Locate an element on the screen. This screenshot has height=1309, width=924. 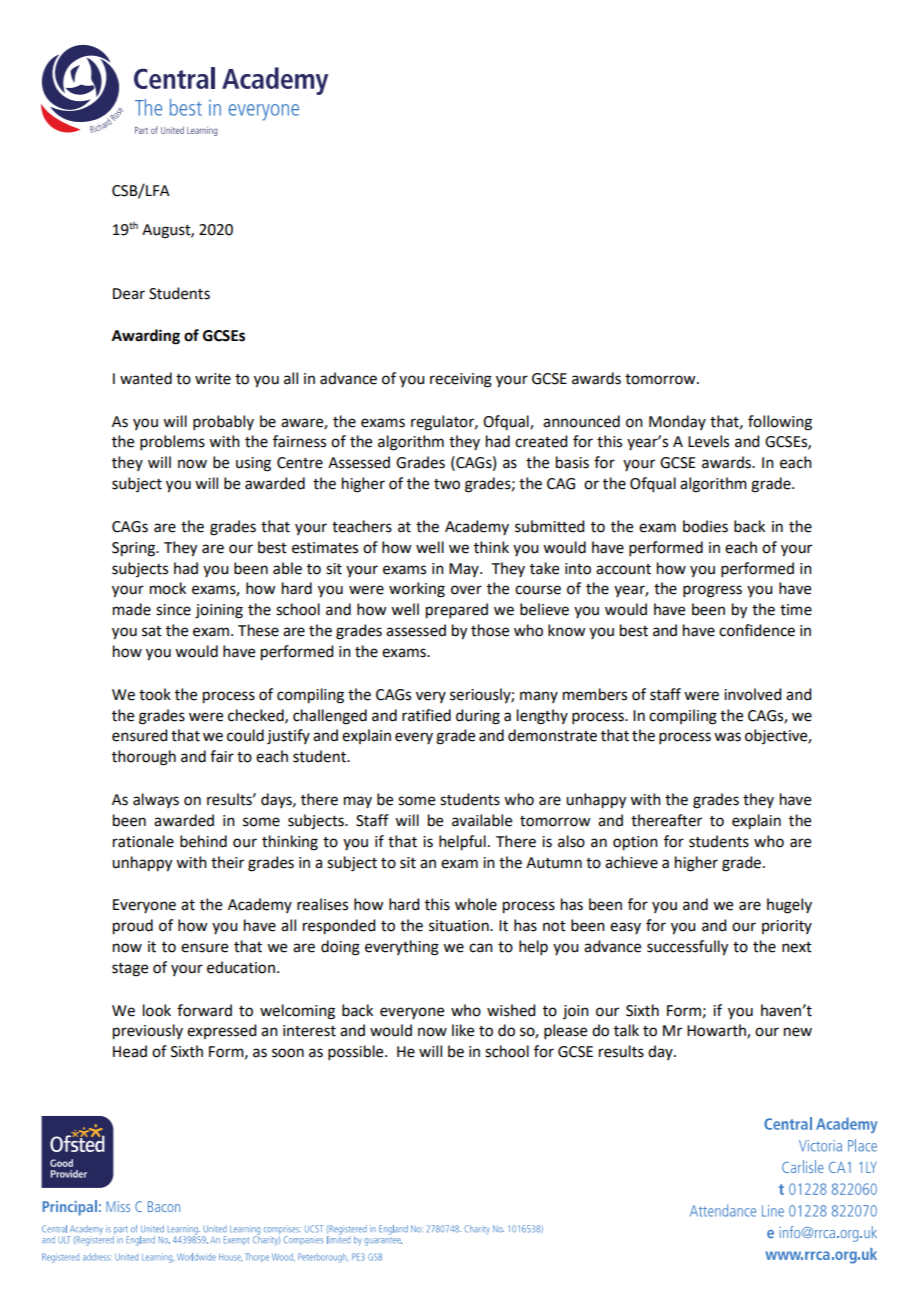
always is located at coordinates (156, 800).
